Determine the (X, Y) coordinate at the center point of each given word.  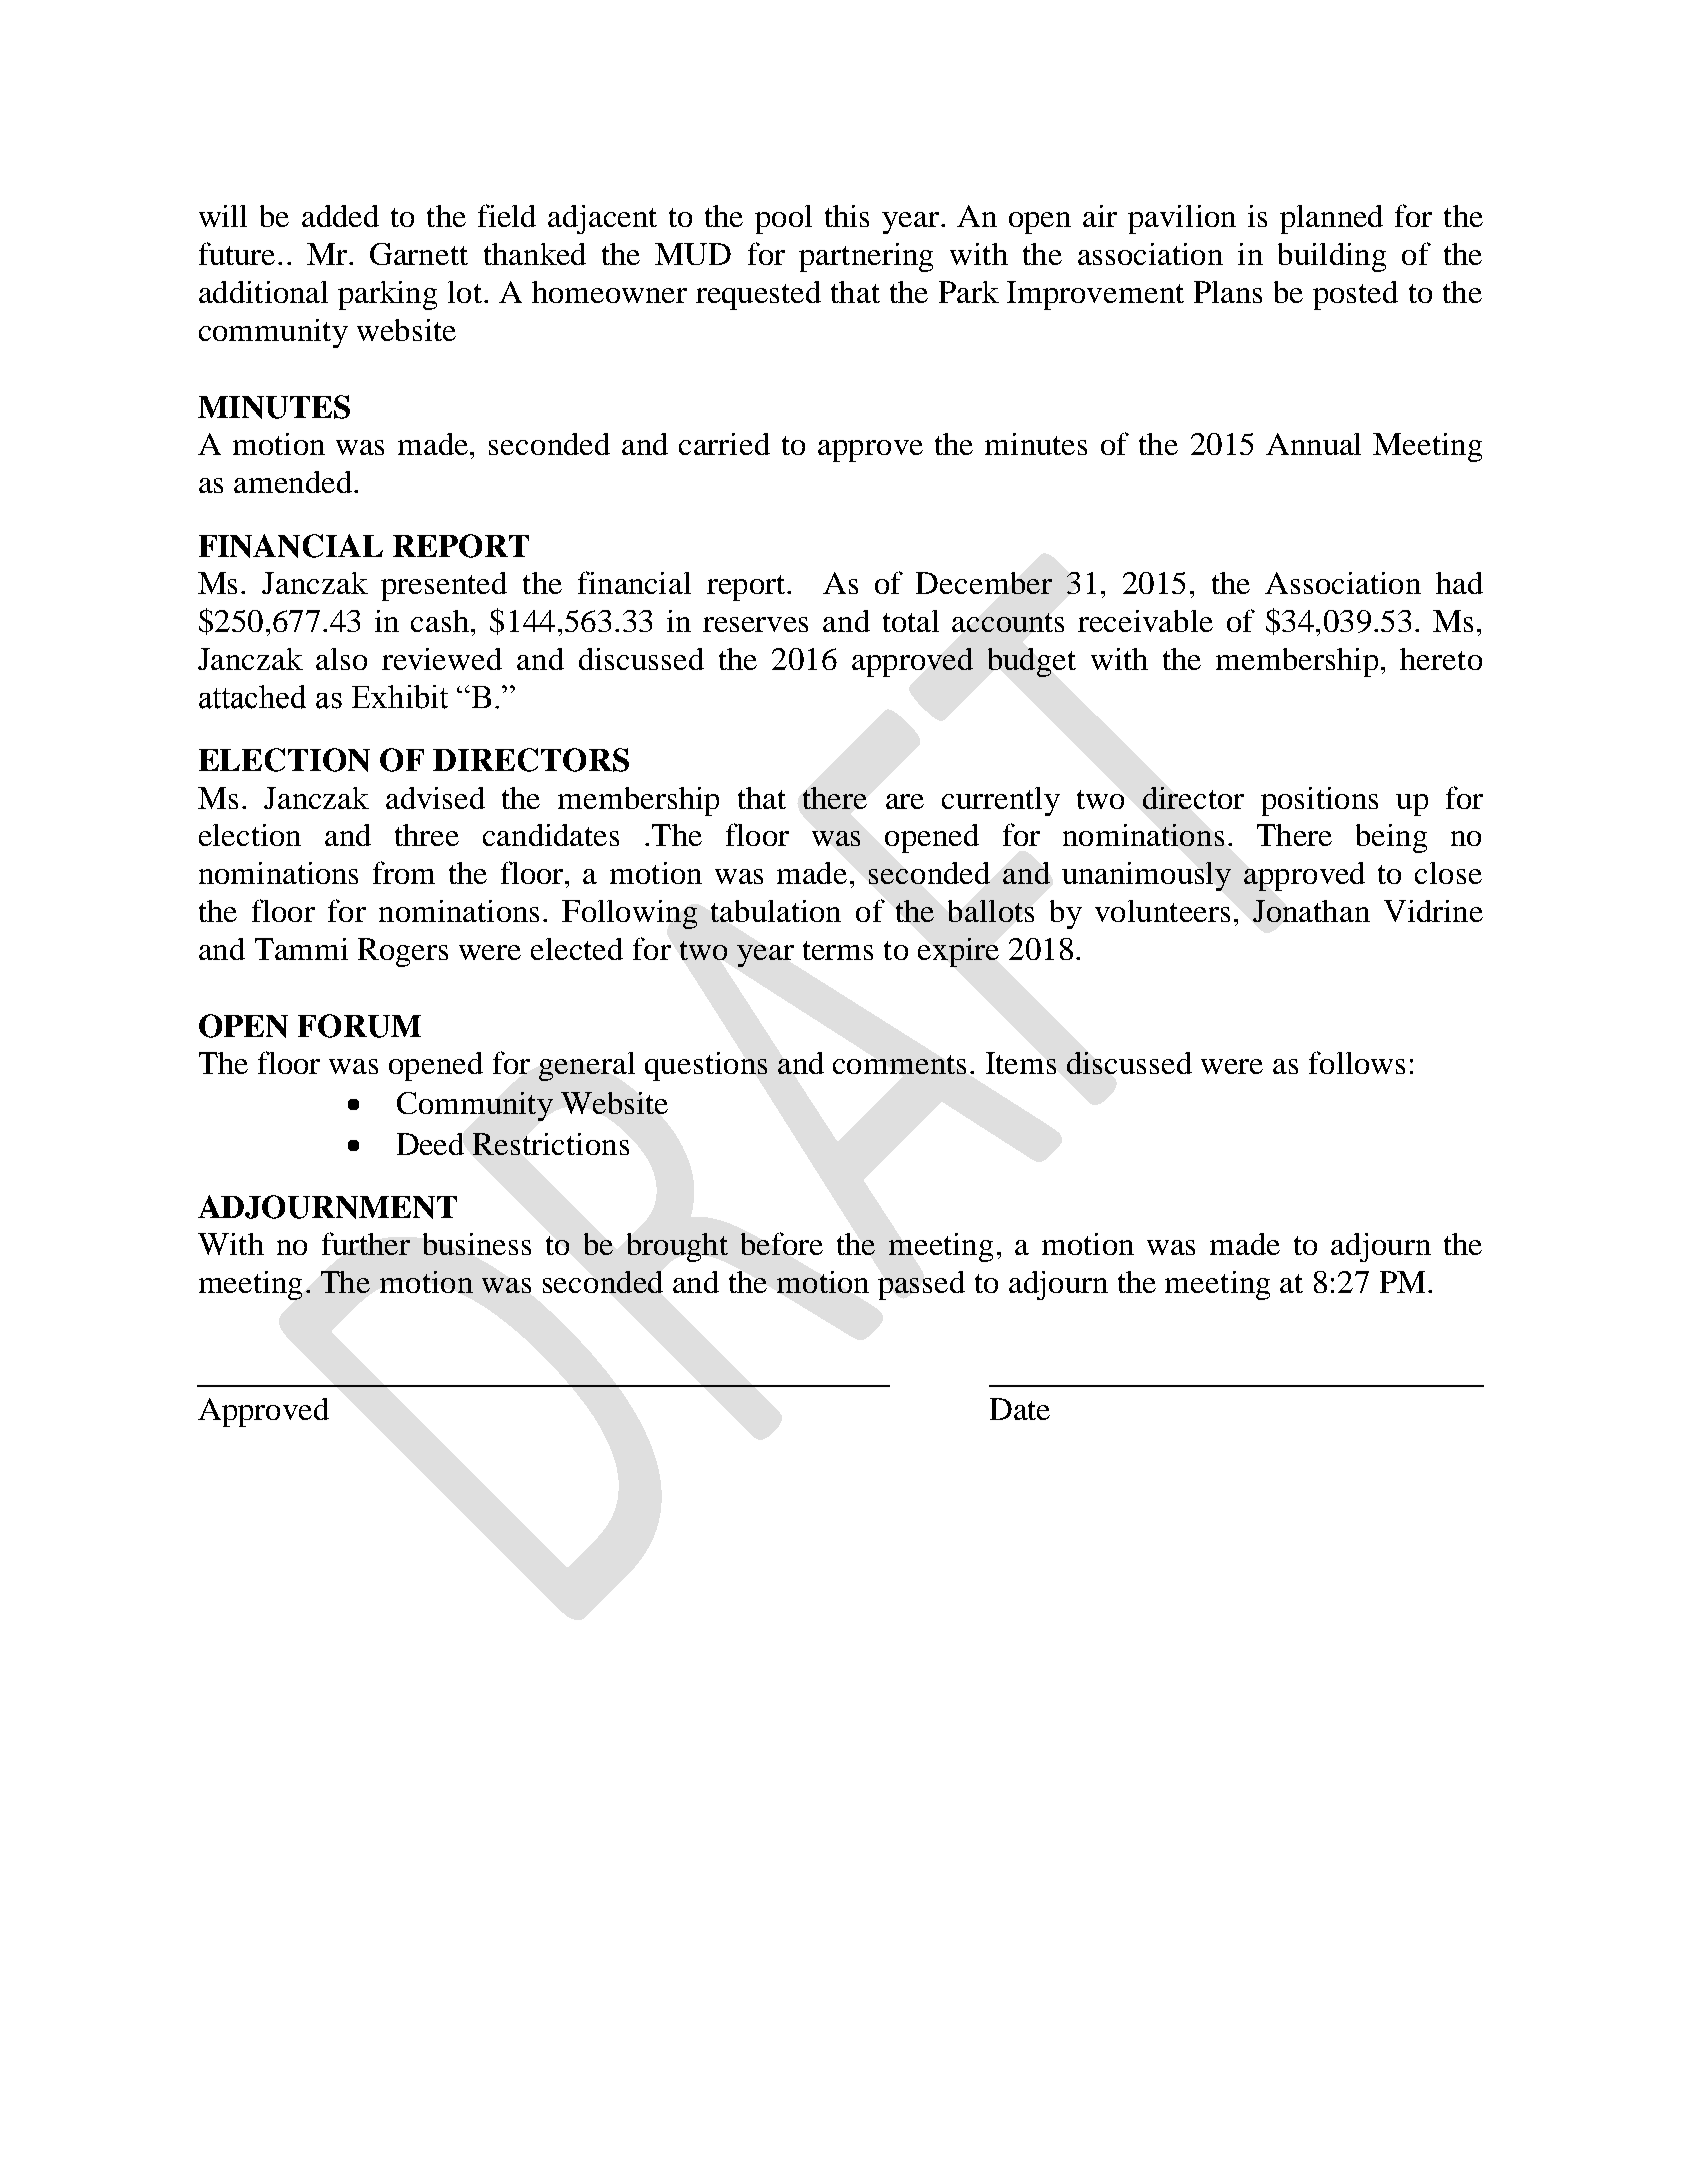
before (782, 1243)
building (1332, 257)
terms (838, 950)
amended (293, 482)
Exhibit (400, 697)
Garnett (419, 254)
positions (1319, 801)
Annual (1313, 444)
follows (1357, 1062)
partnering (866, 257)
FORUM (359, 1026)
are (905, 801)
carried (724, 444)
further (366, 1243)
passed (921, 1285)
